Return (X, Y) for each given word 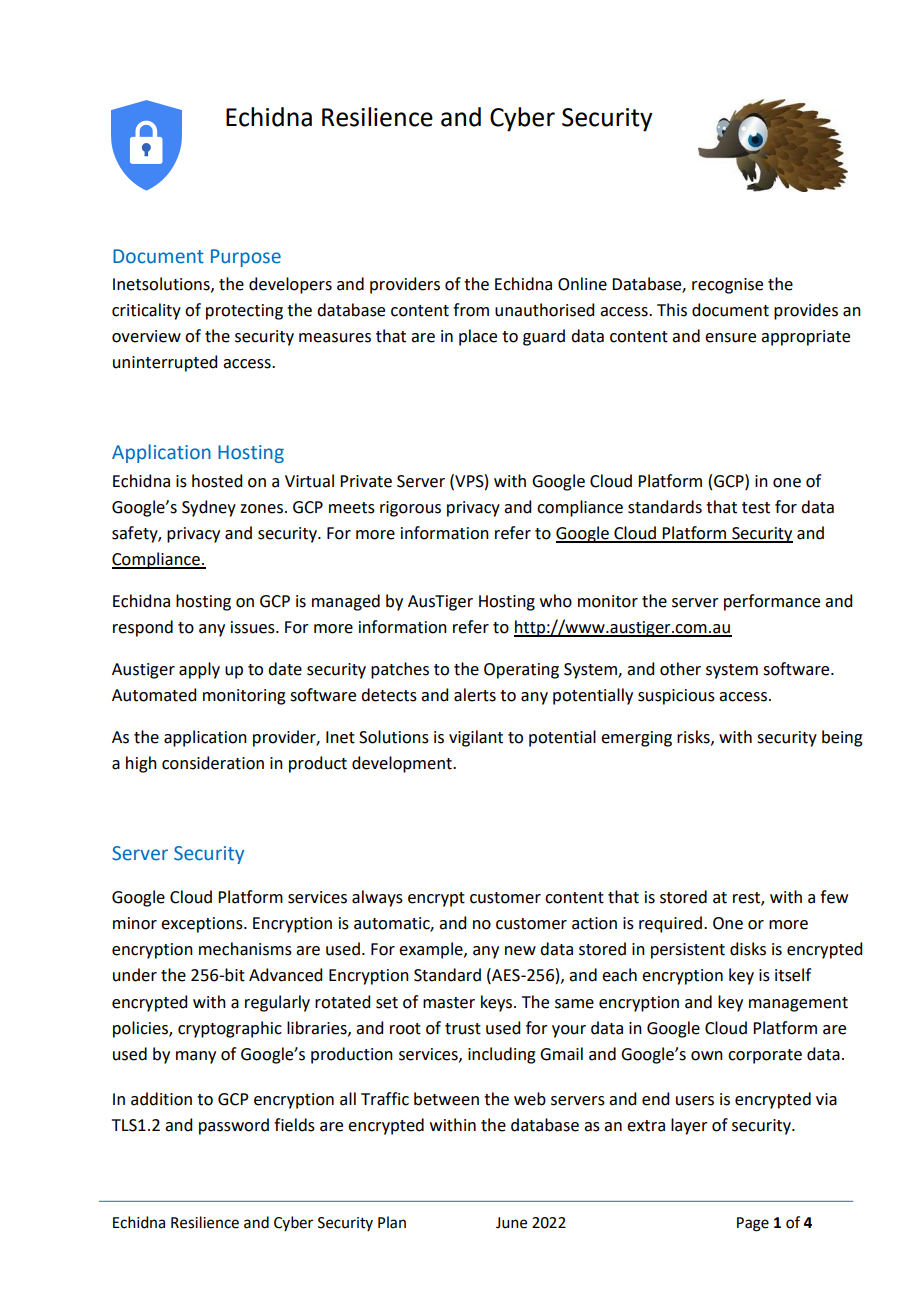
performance (772, 602)
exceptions (203, 925)
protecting (244, 312)
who (556, 601)
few (834, 897)
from (471, 310)
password (234, 1126)
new (520, 951)
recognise (727, 286)
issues (254, 627)
